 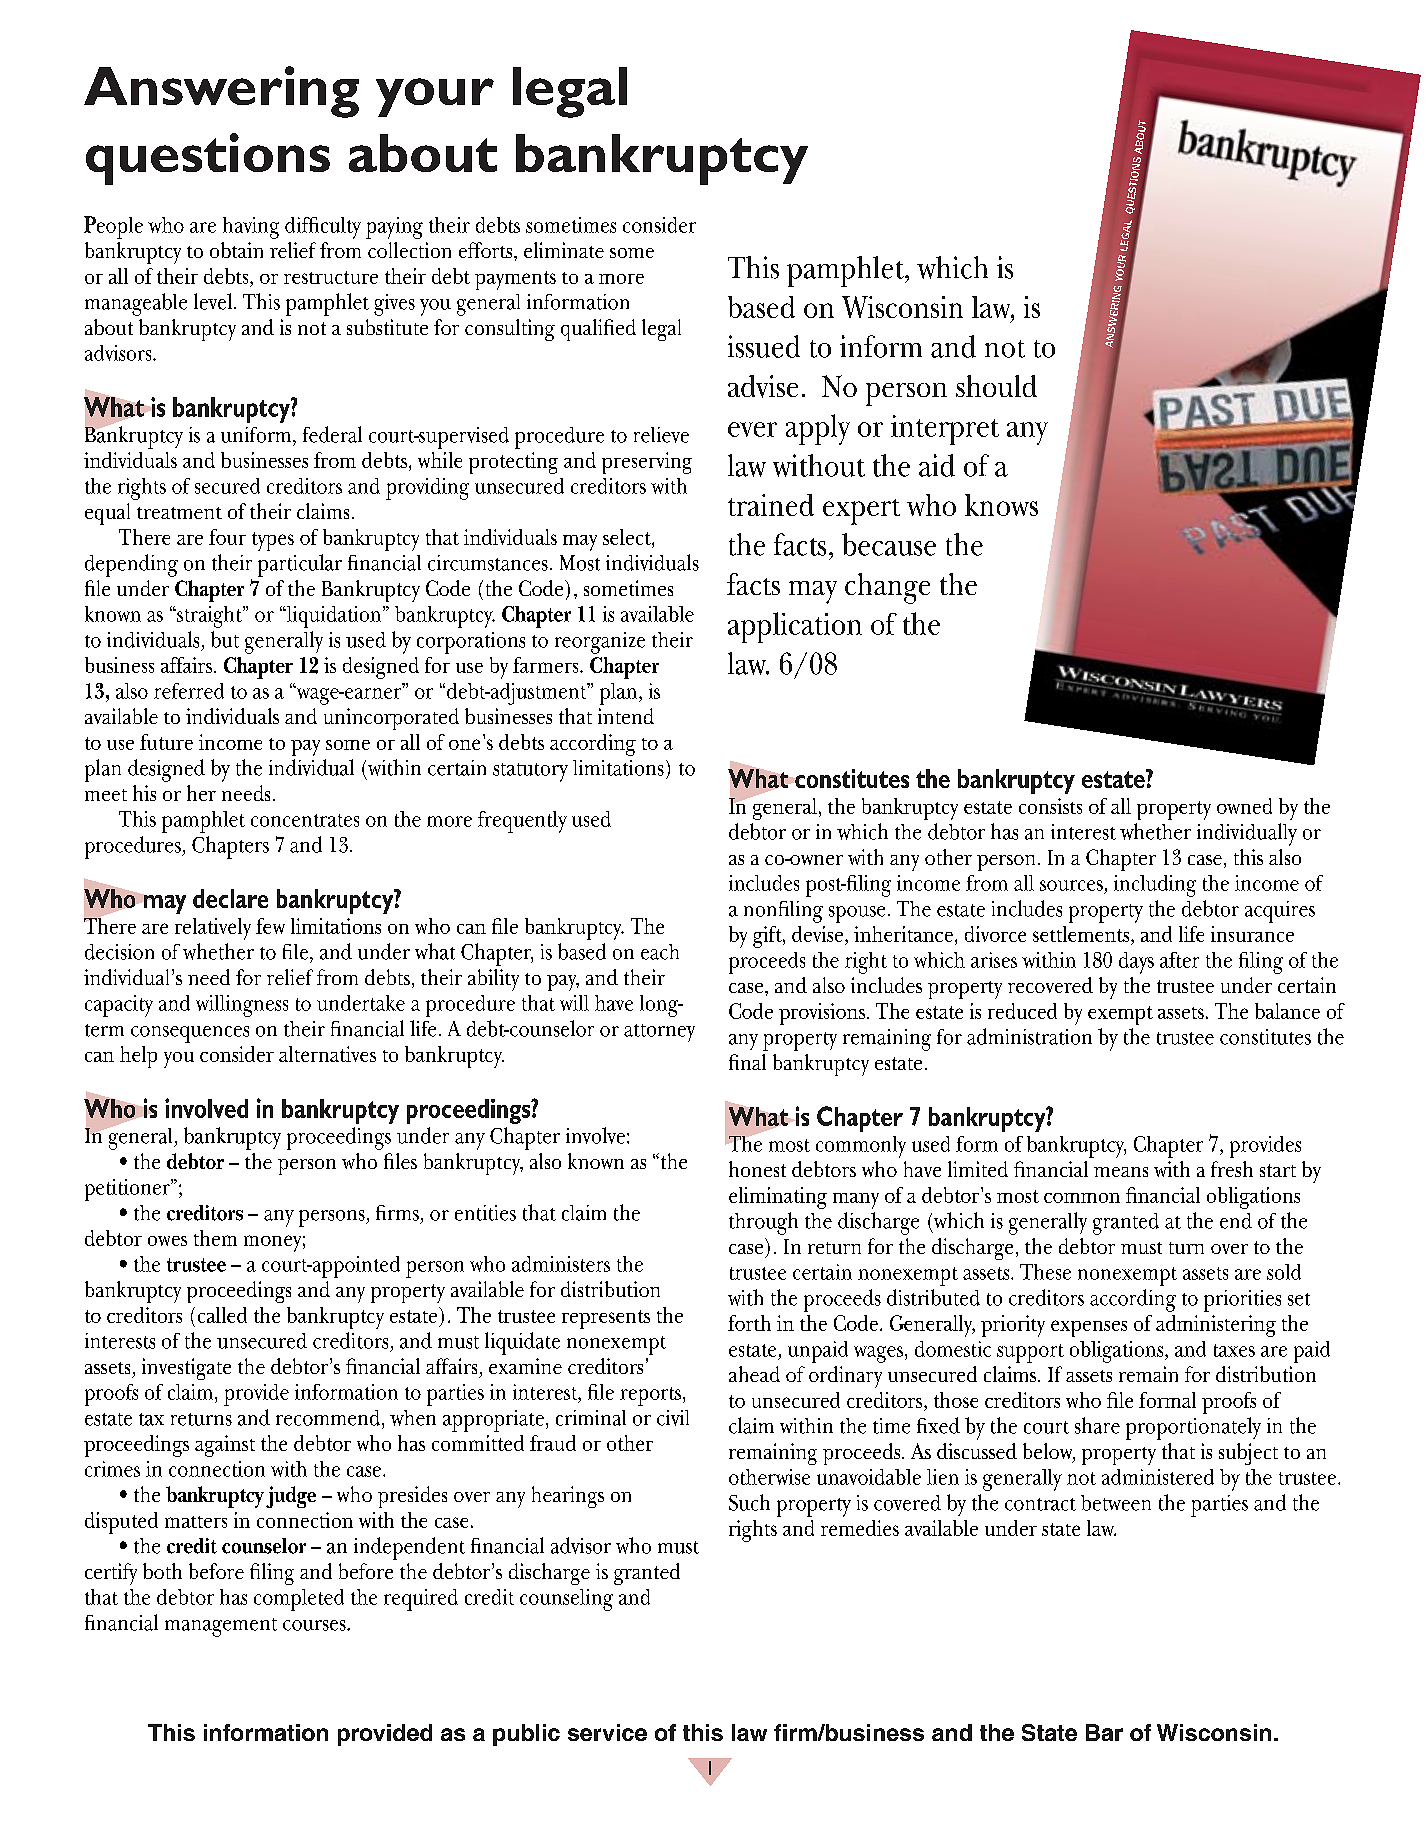 I want to click on knows, so click(x=1001, y=505).
